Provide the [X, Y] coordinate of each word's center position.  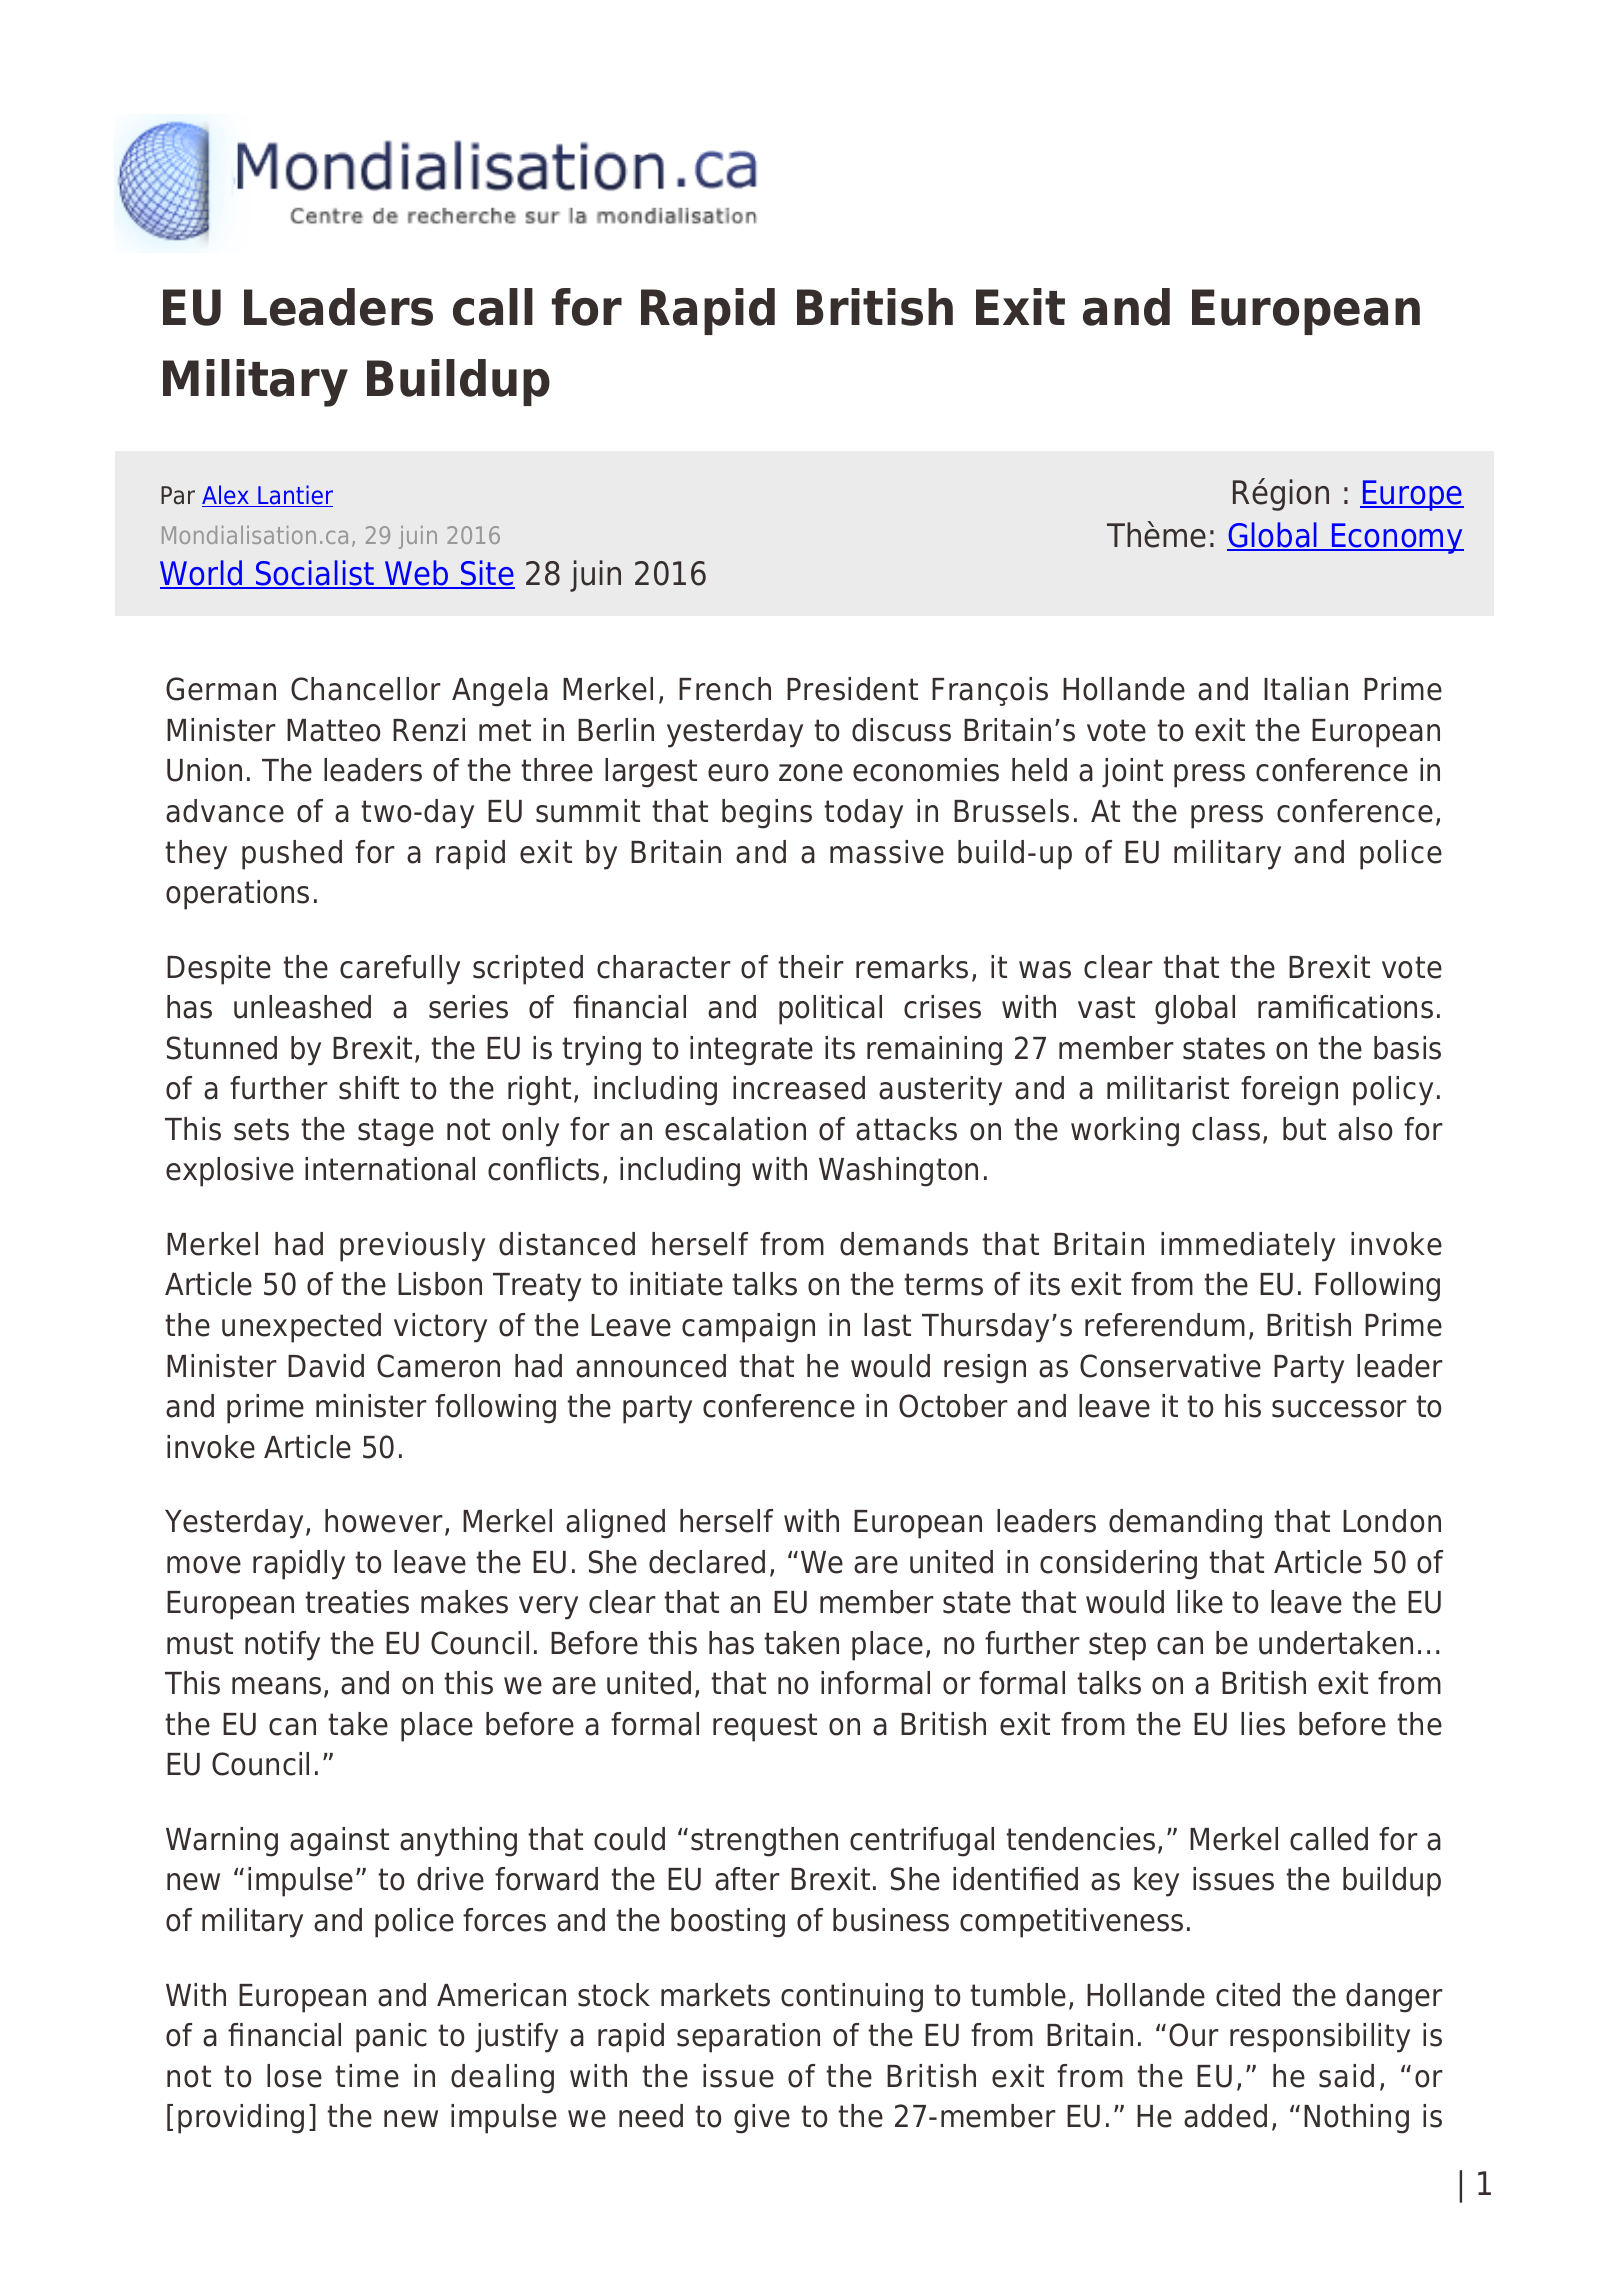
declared [707, 1562]
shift [369, 1088]
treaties [357, 1602]
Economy [1397, 538]
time [367, 2076]
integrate [751, 1051]
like [1200, 1602]
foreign [1289, 1091]
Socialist [315, 574]
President [852, 689]
